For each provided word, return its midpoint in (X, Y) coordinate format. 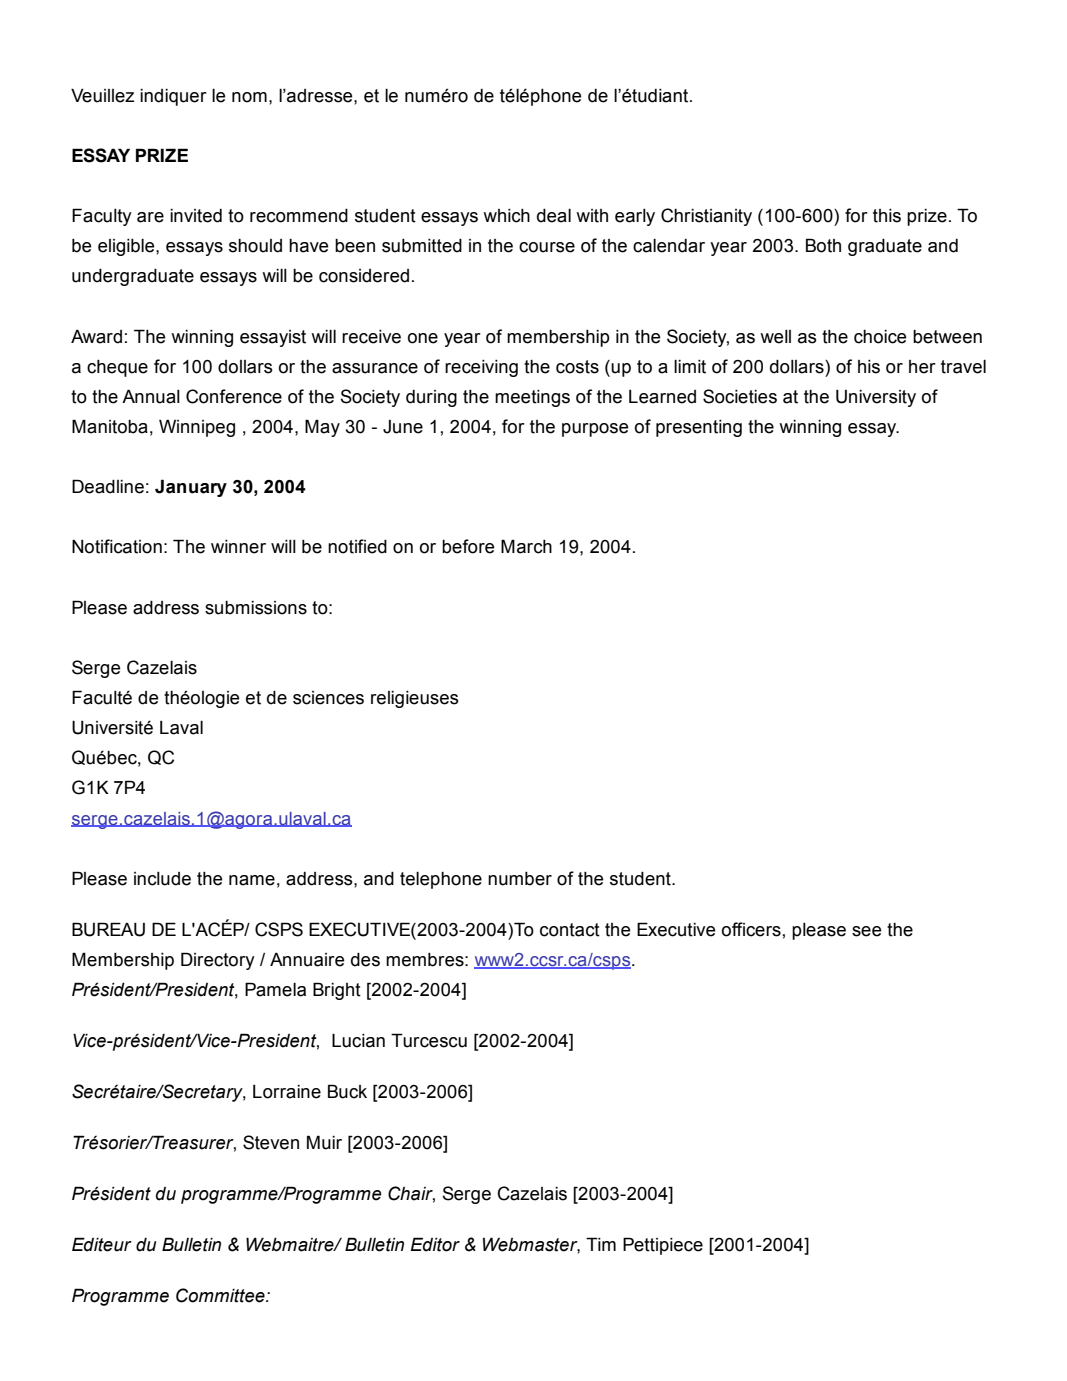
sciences (328, 698)
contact (570, 930)
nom (249, 97)
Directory (218, 961)
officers (751, 929)
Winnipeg (197, 428)
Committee (221, 1295)
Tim (601, 1244)
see (867, 931)
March (526, 546)
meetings (532, 398)
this (887, 216)
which (506, 216)
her (922, 367)
